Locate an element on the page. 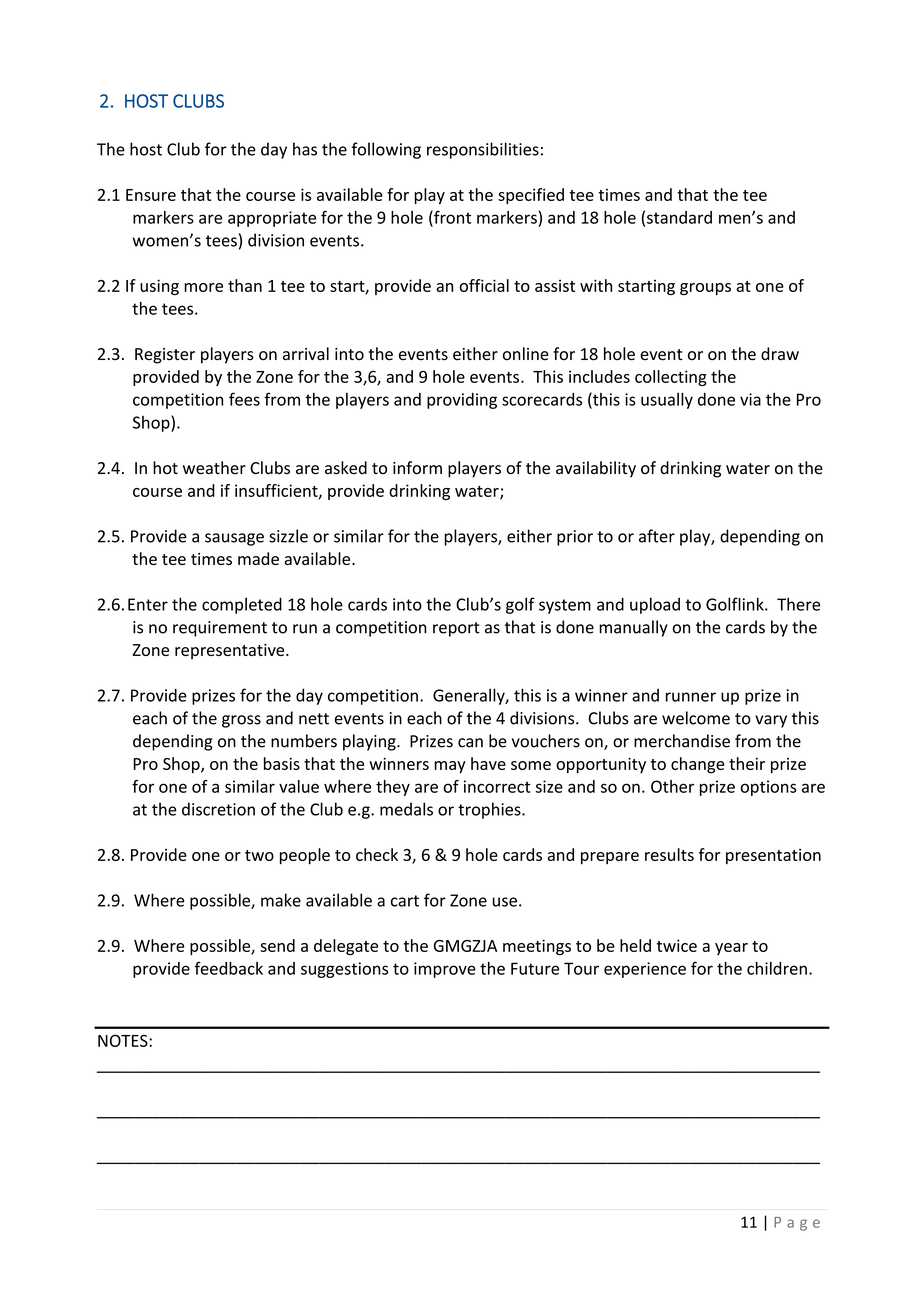  Ensure is located at coordinates (151, 195).
